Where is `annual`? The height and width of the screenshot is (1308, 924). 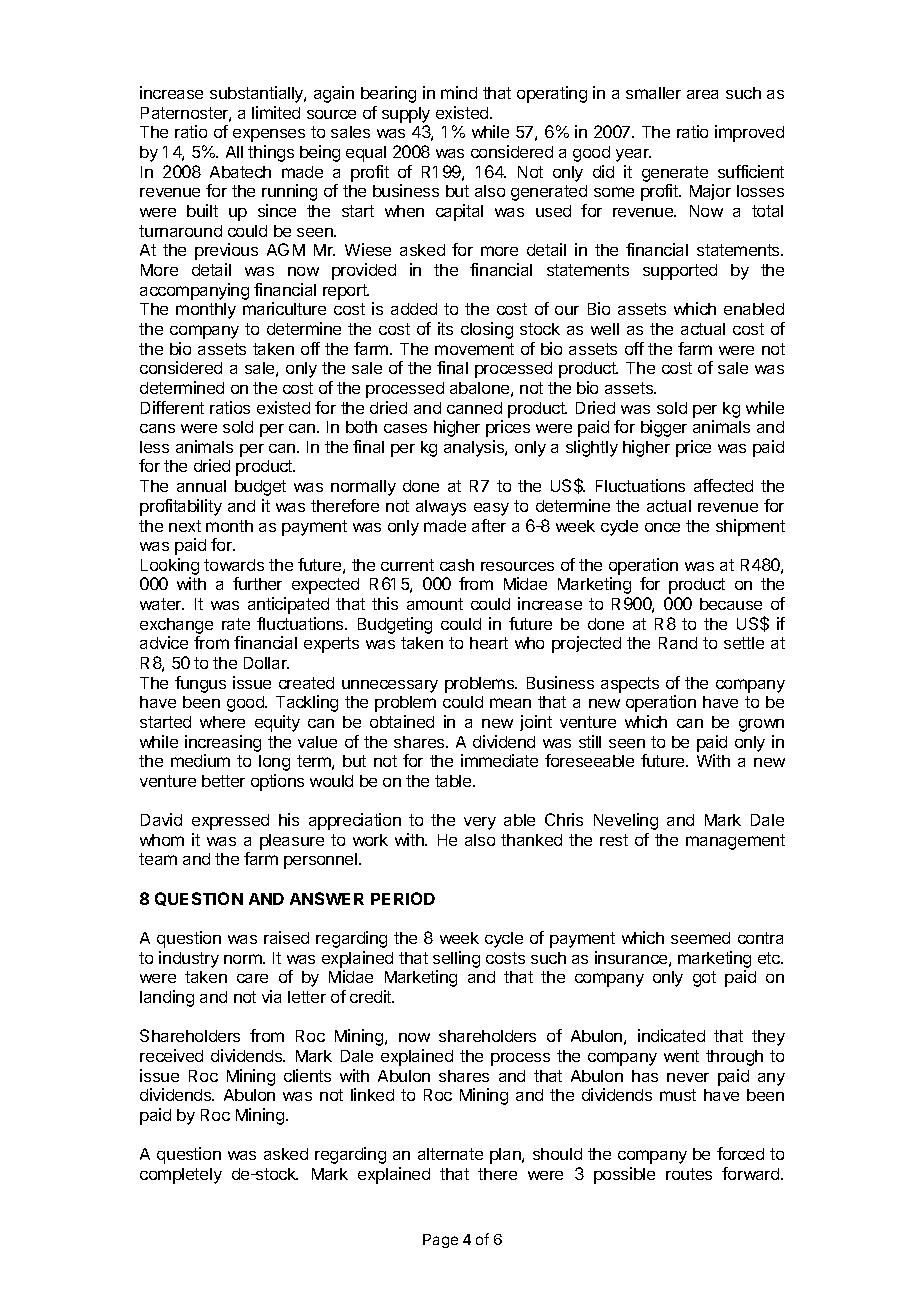
annual is located at coordinates (201, 486).
